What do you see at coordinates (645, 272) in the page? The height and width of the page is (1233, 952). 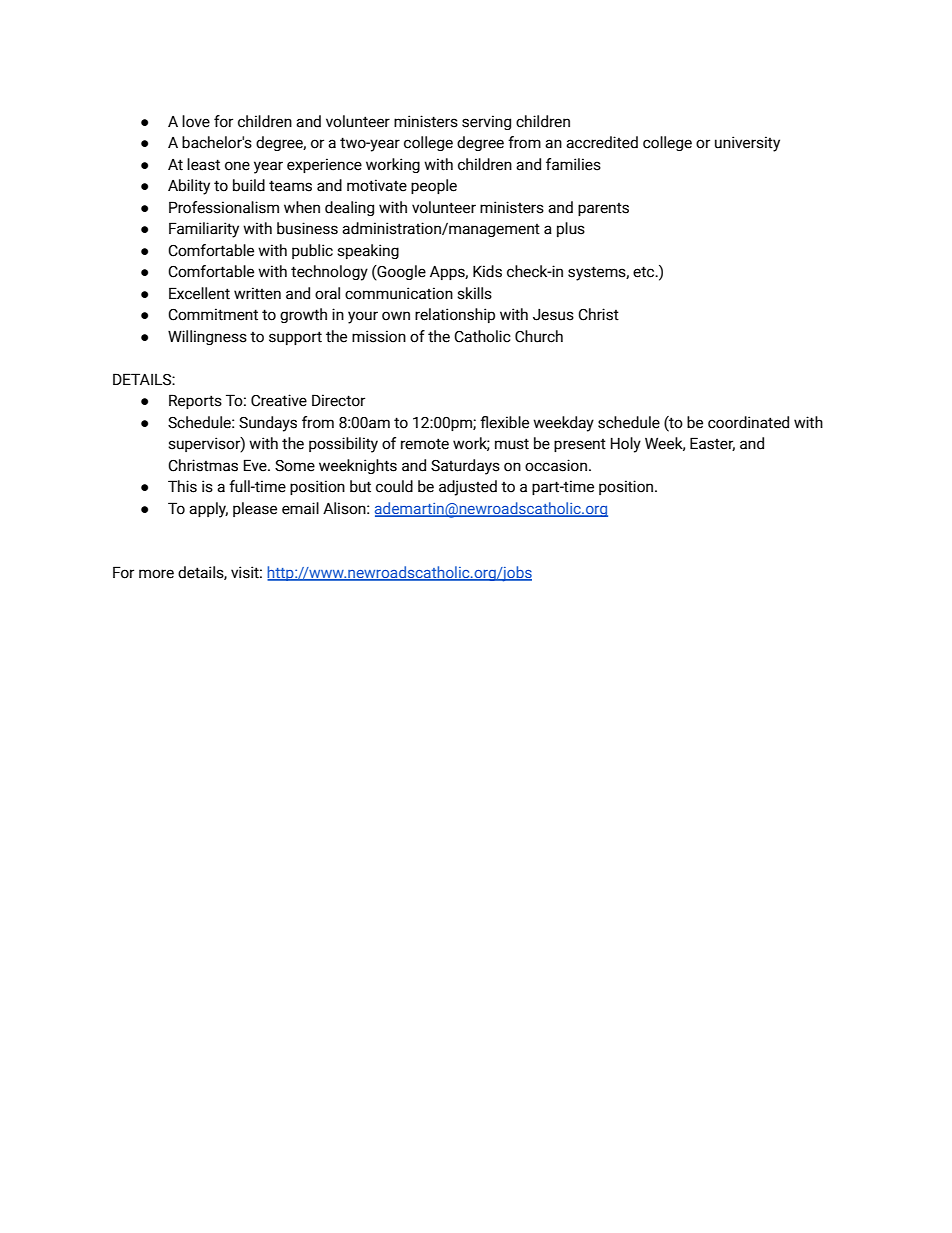 I see `etc` at bounding box center [645, 272].
